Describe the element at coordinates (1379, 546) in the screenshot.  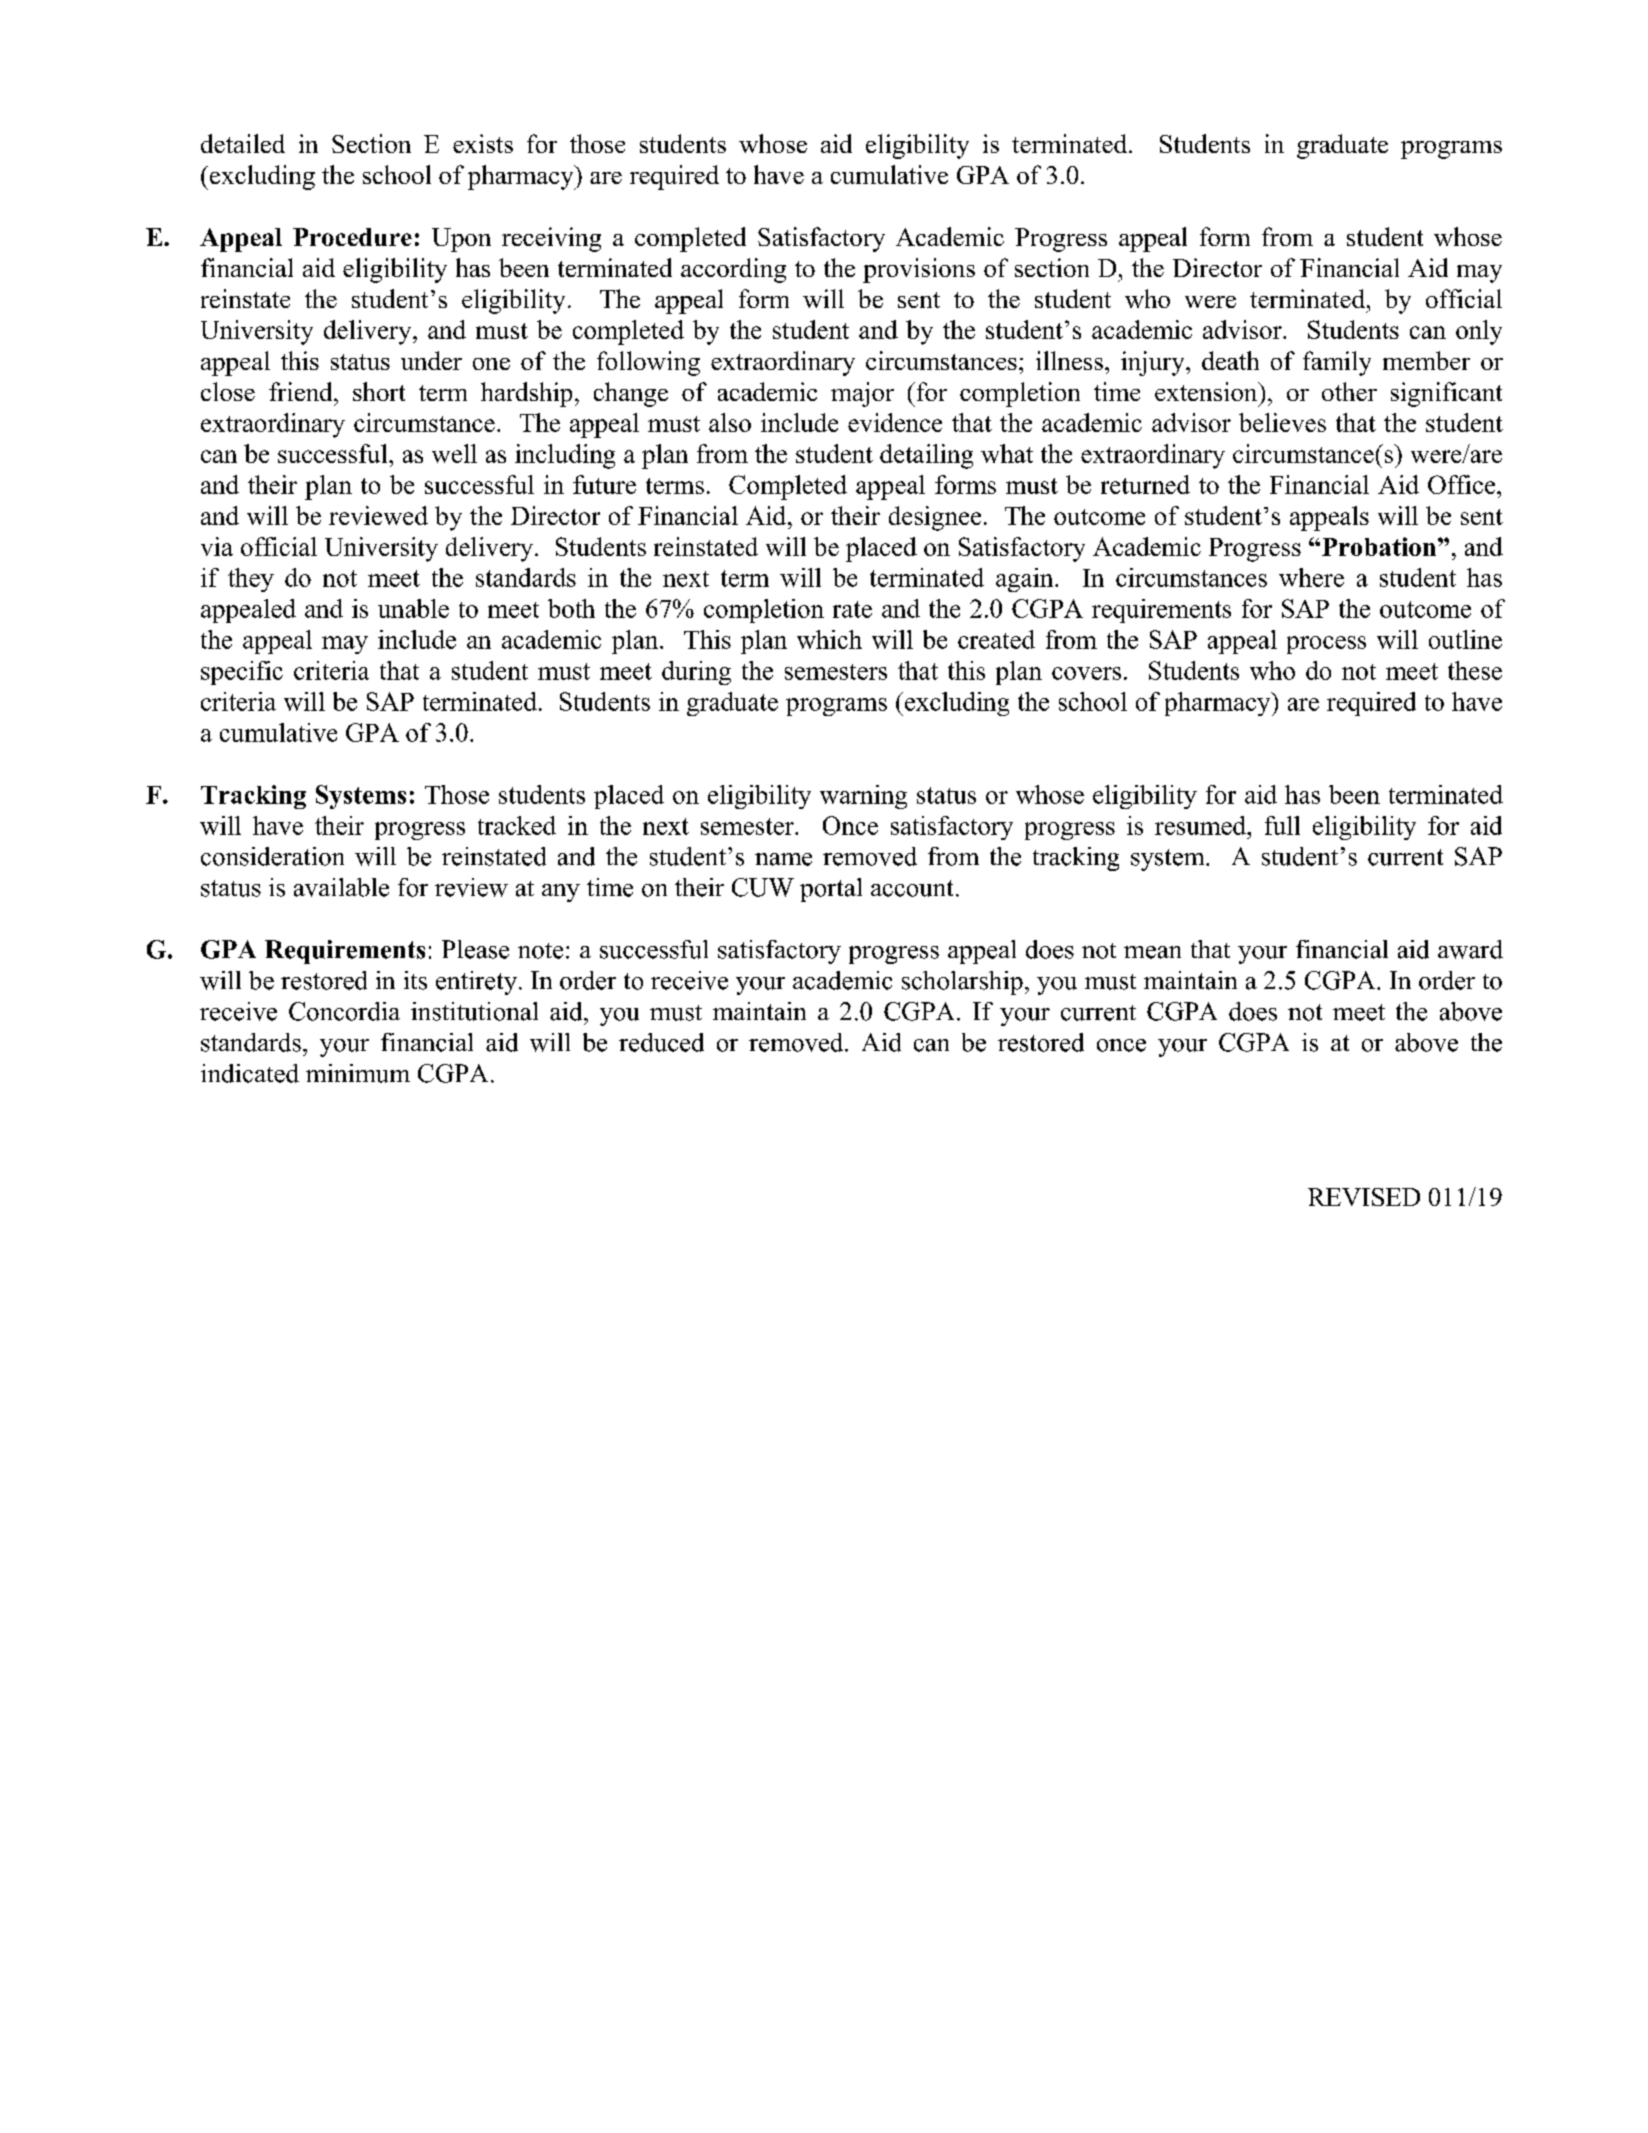
I see `Probation` at that location.
